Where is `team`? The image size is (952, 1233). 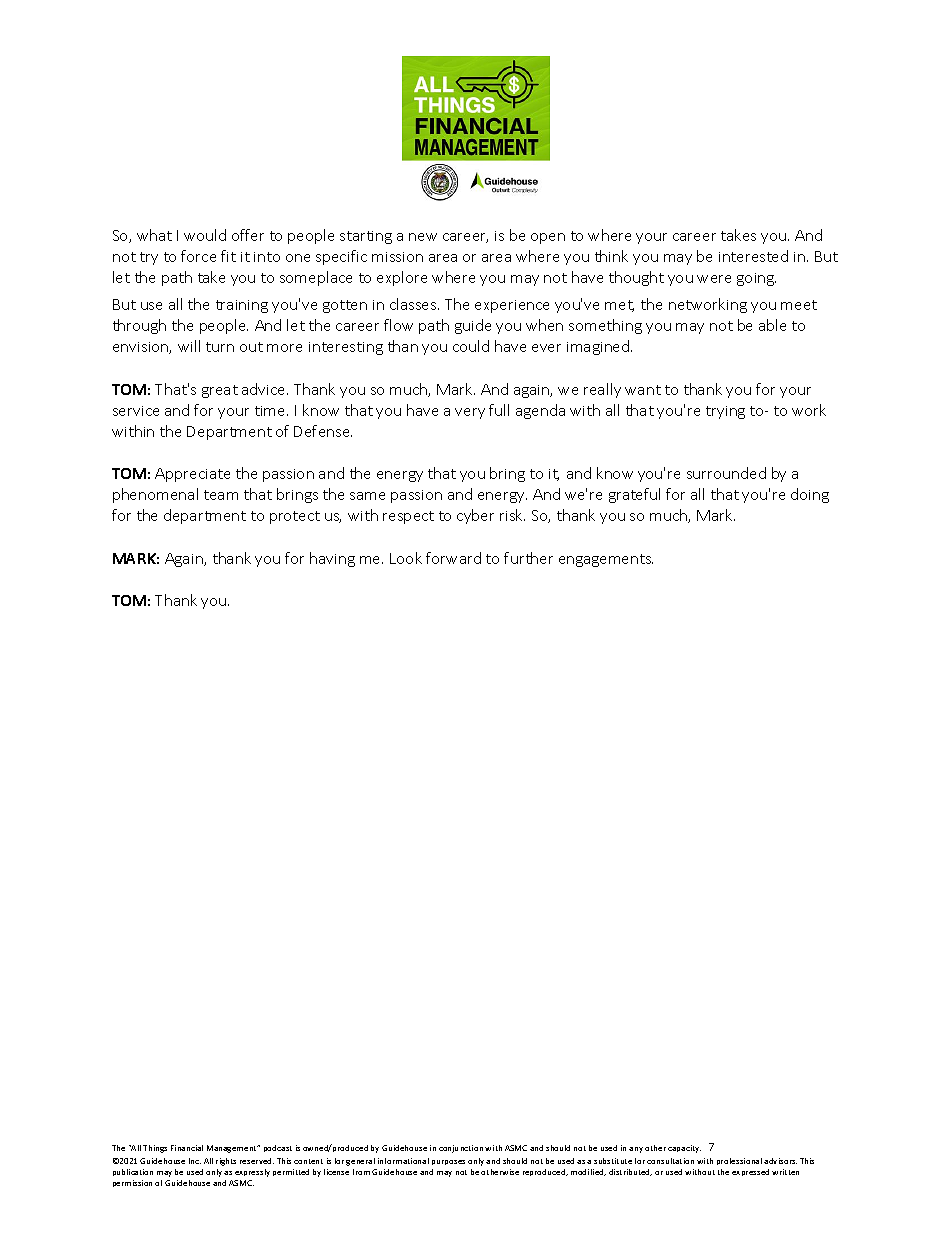
team is located at coordinates (221, 495).
